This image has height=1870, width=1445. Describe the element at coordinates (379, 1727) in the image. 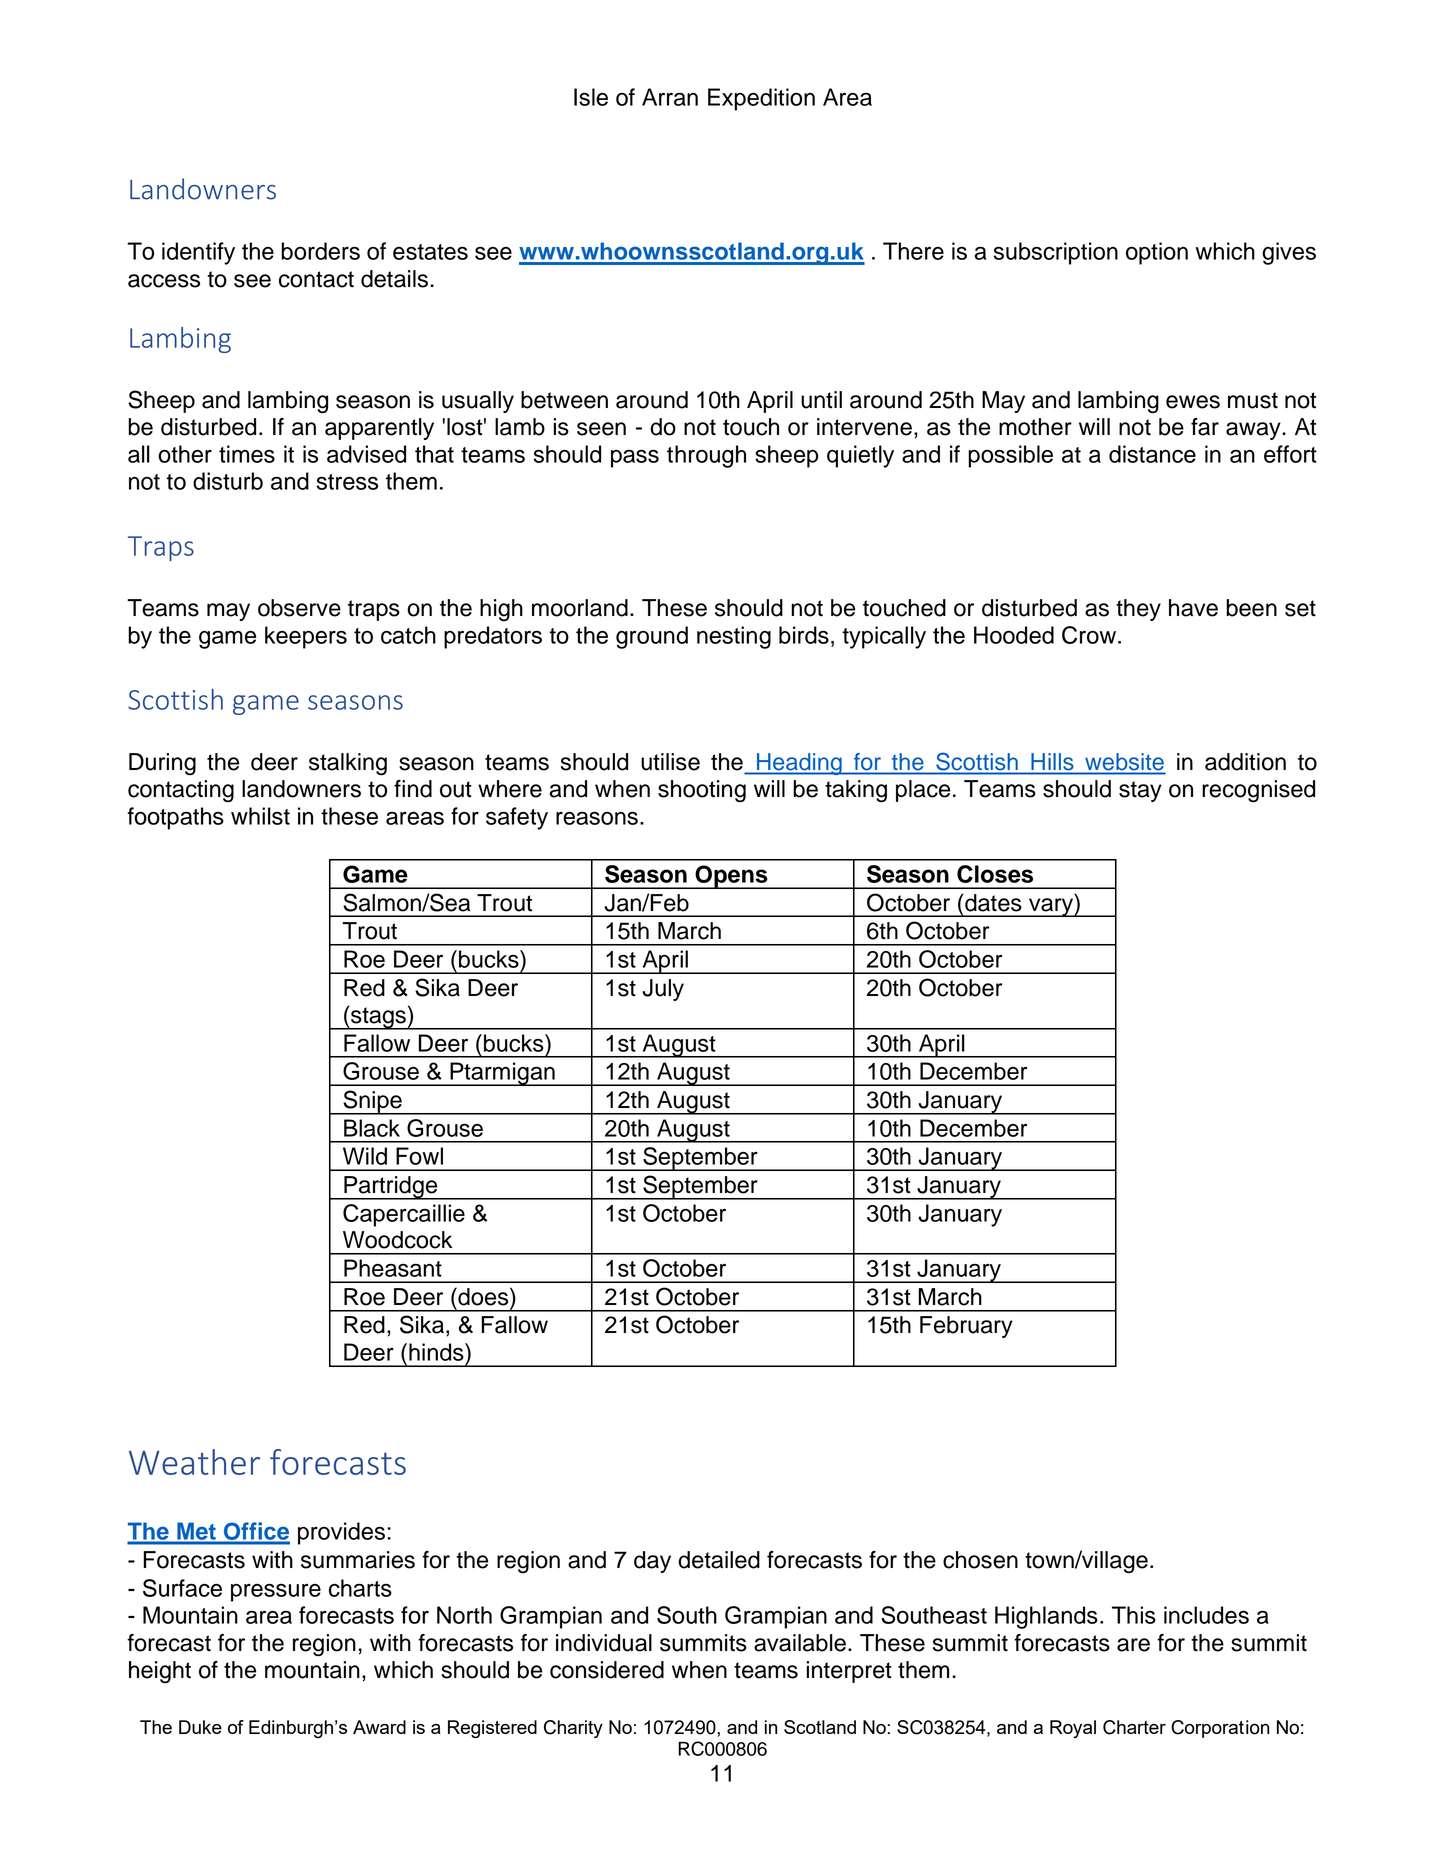

I see `Award` at that location.
